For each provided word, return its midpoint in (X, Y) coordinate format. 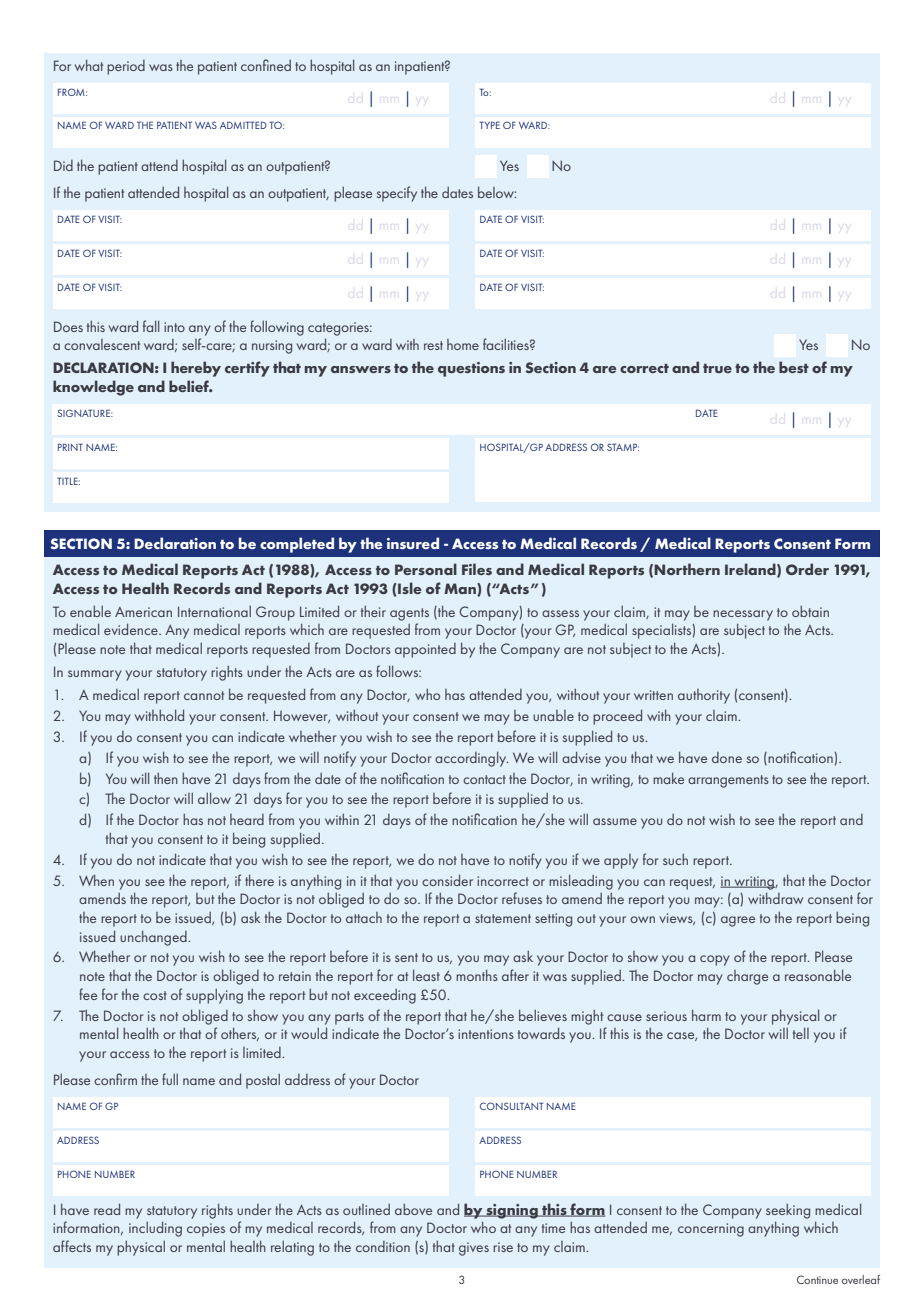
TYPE (489, 125)
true (717, 368)
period (126, 67)
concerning (711, 1230)
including (155, 1229)
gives (474, 1249)
